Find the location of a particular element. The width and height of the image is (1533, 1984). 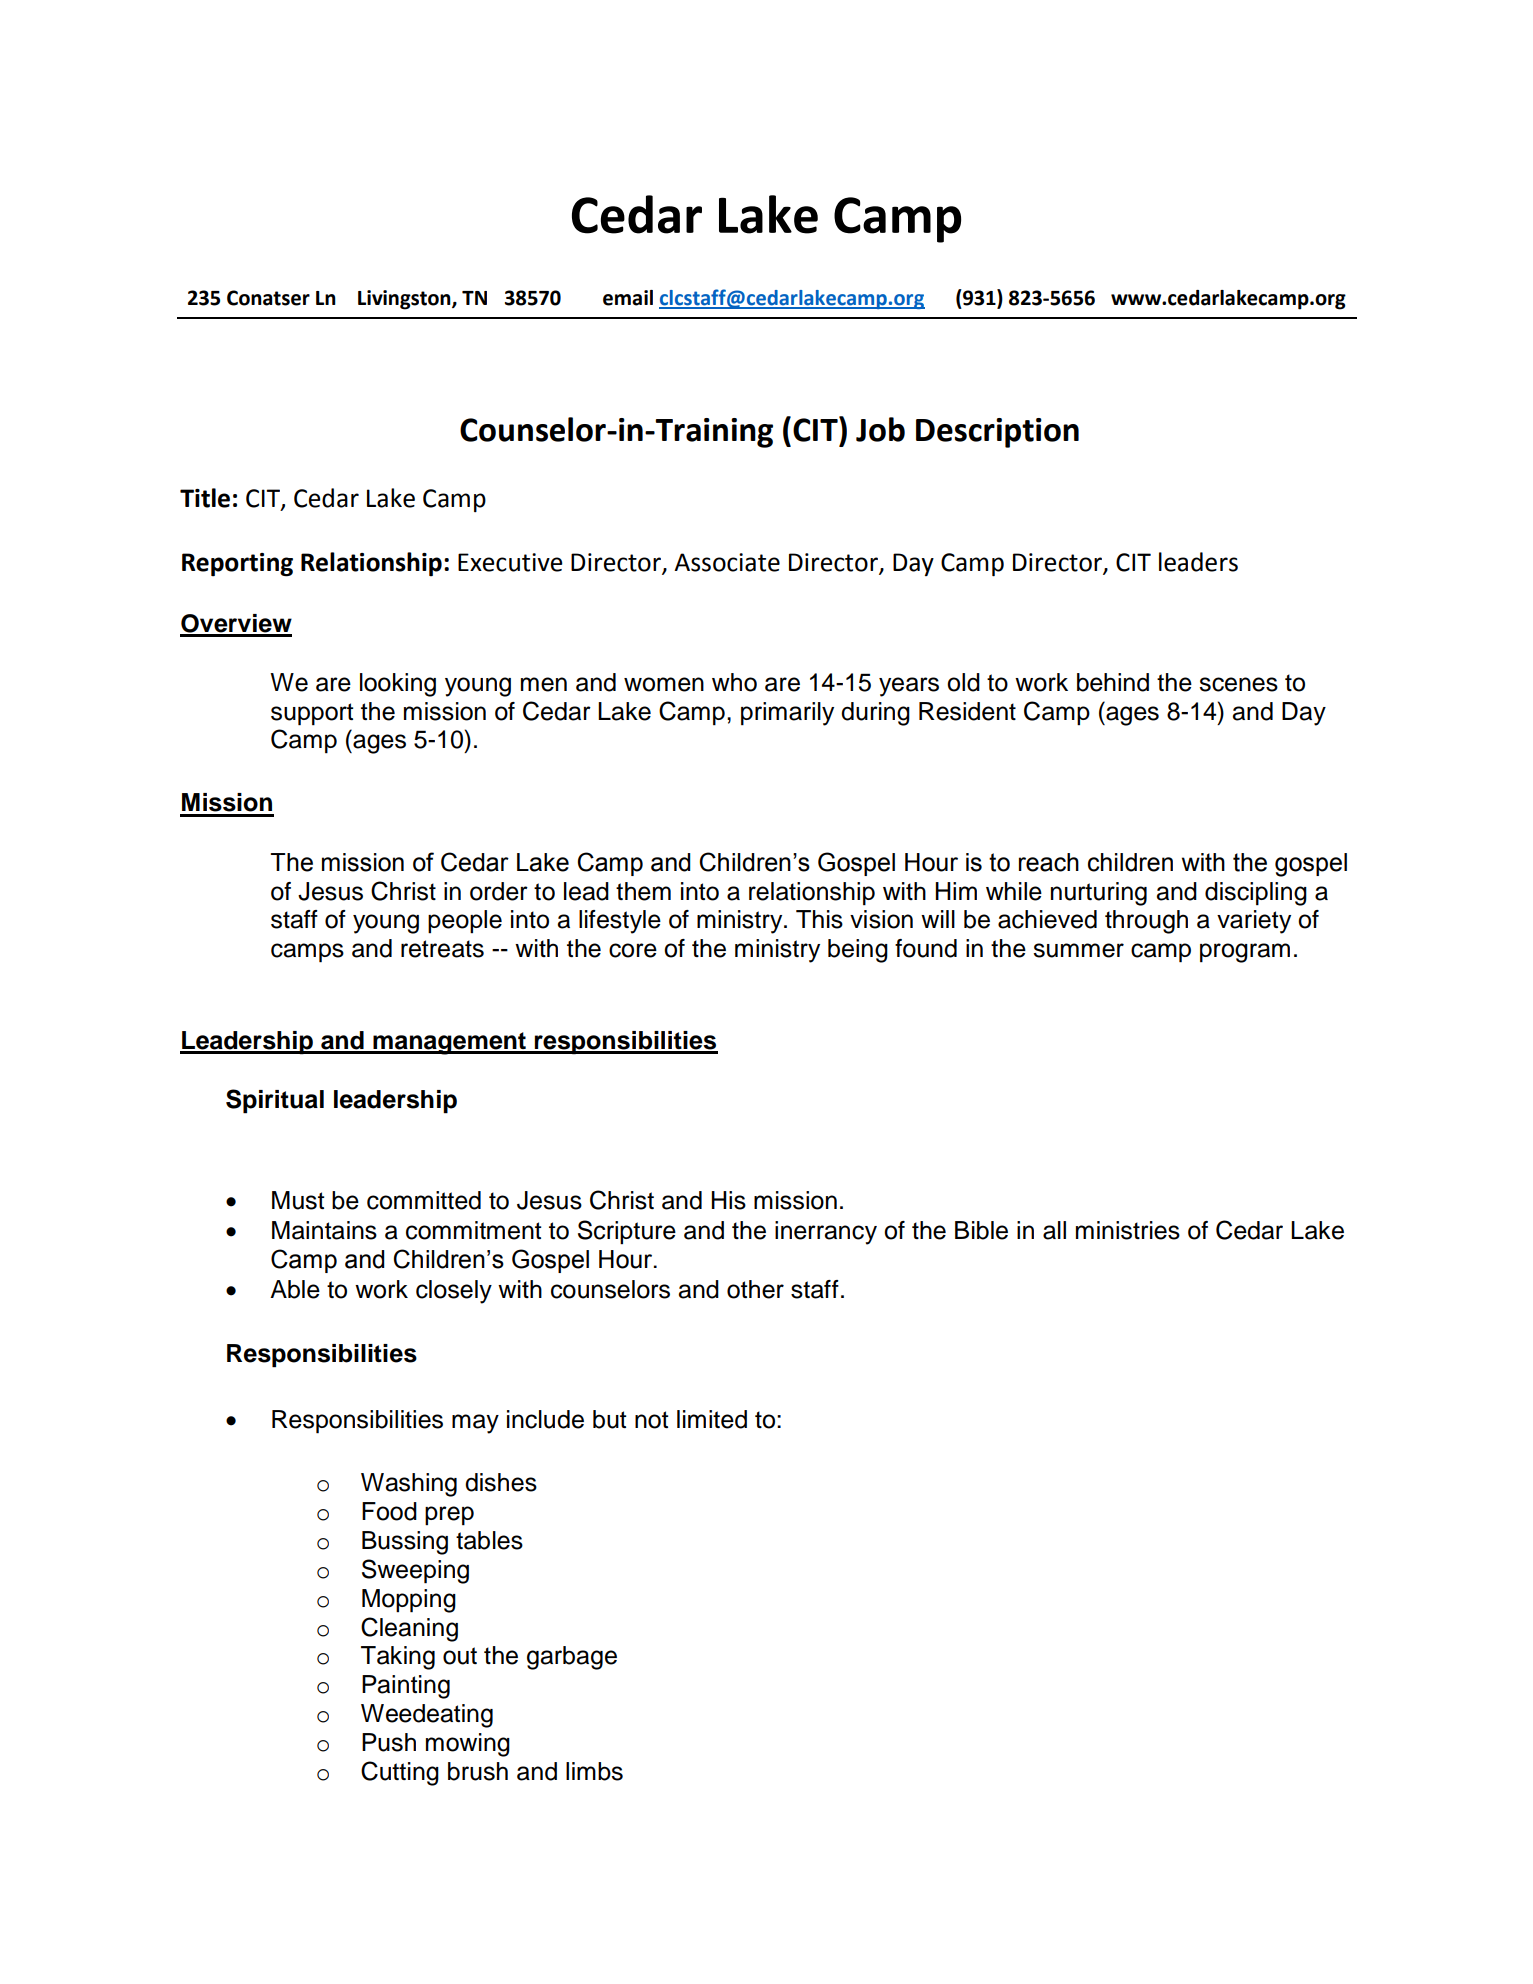

ministries is located at coordinates (1128, 1230).
